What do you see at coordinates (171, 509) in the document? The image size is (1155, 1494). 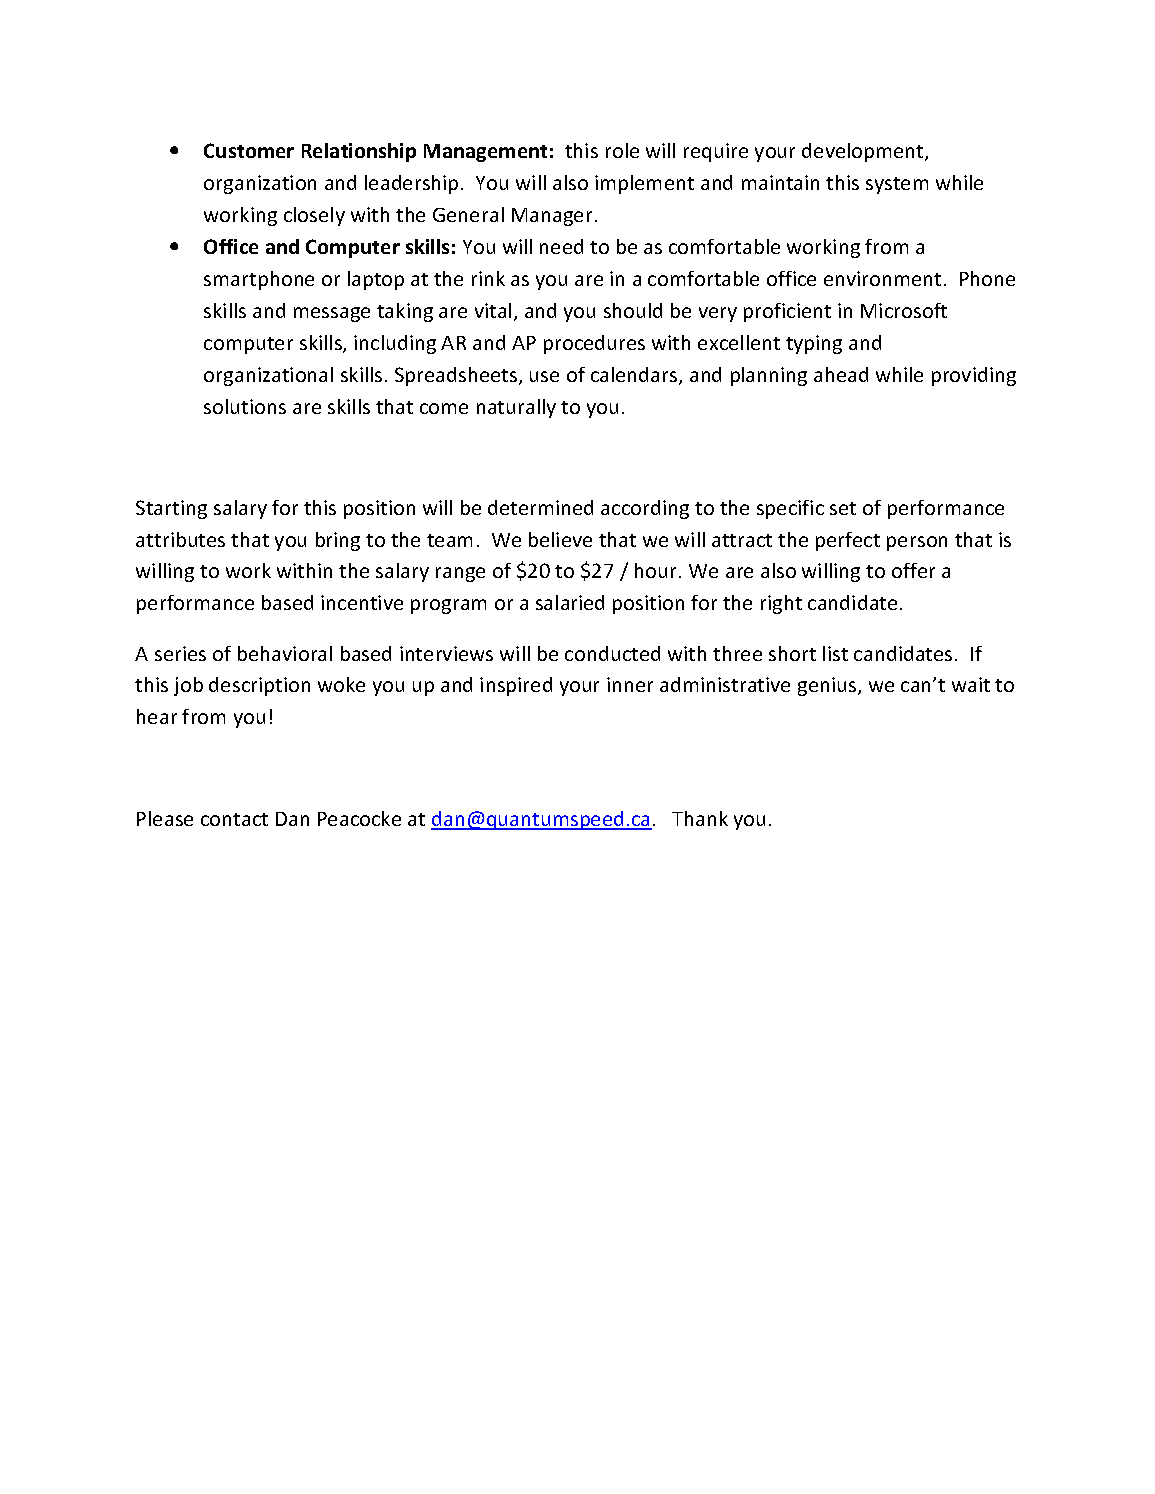 I see `Starting` at bounding box center [171, 509].
